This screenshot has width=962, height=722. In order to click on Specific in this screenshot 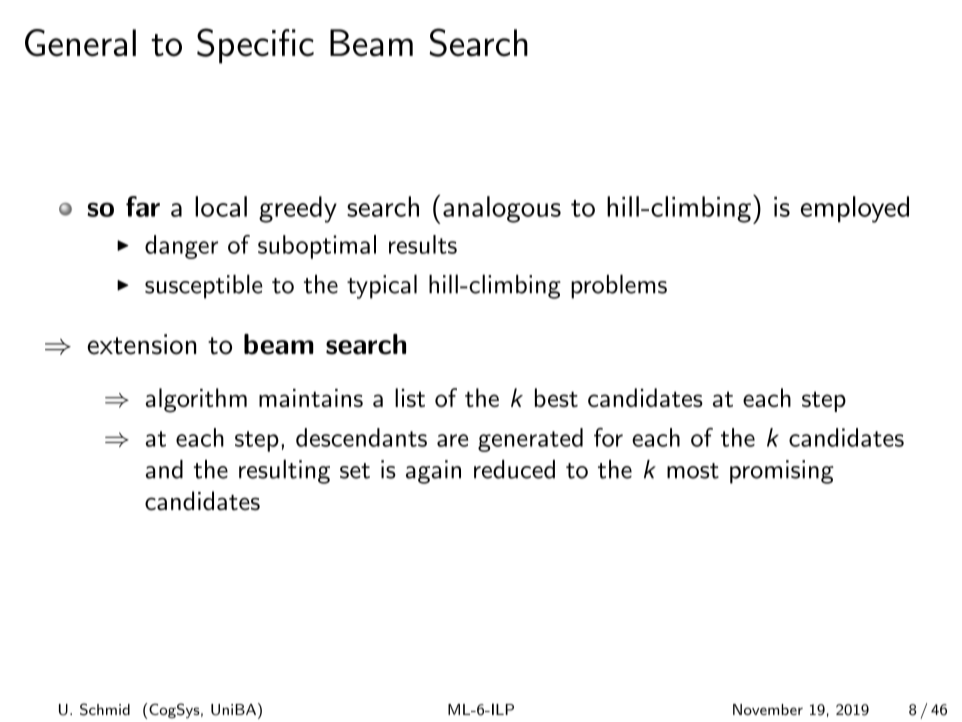, I will do `click(255, 46)`.
